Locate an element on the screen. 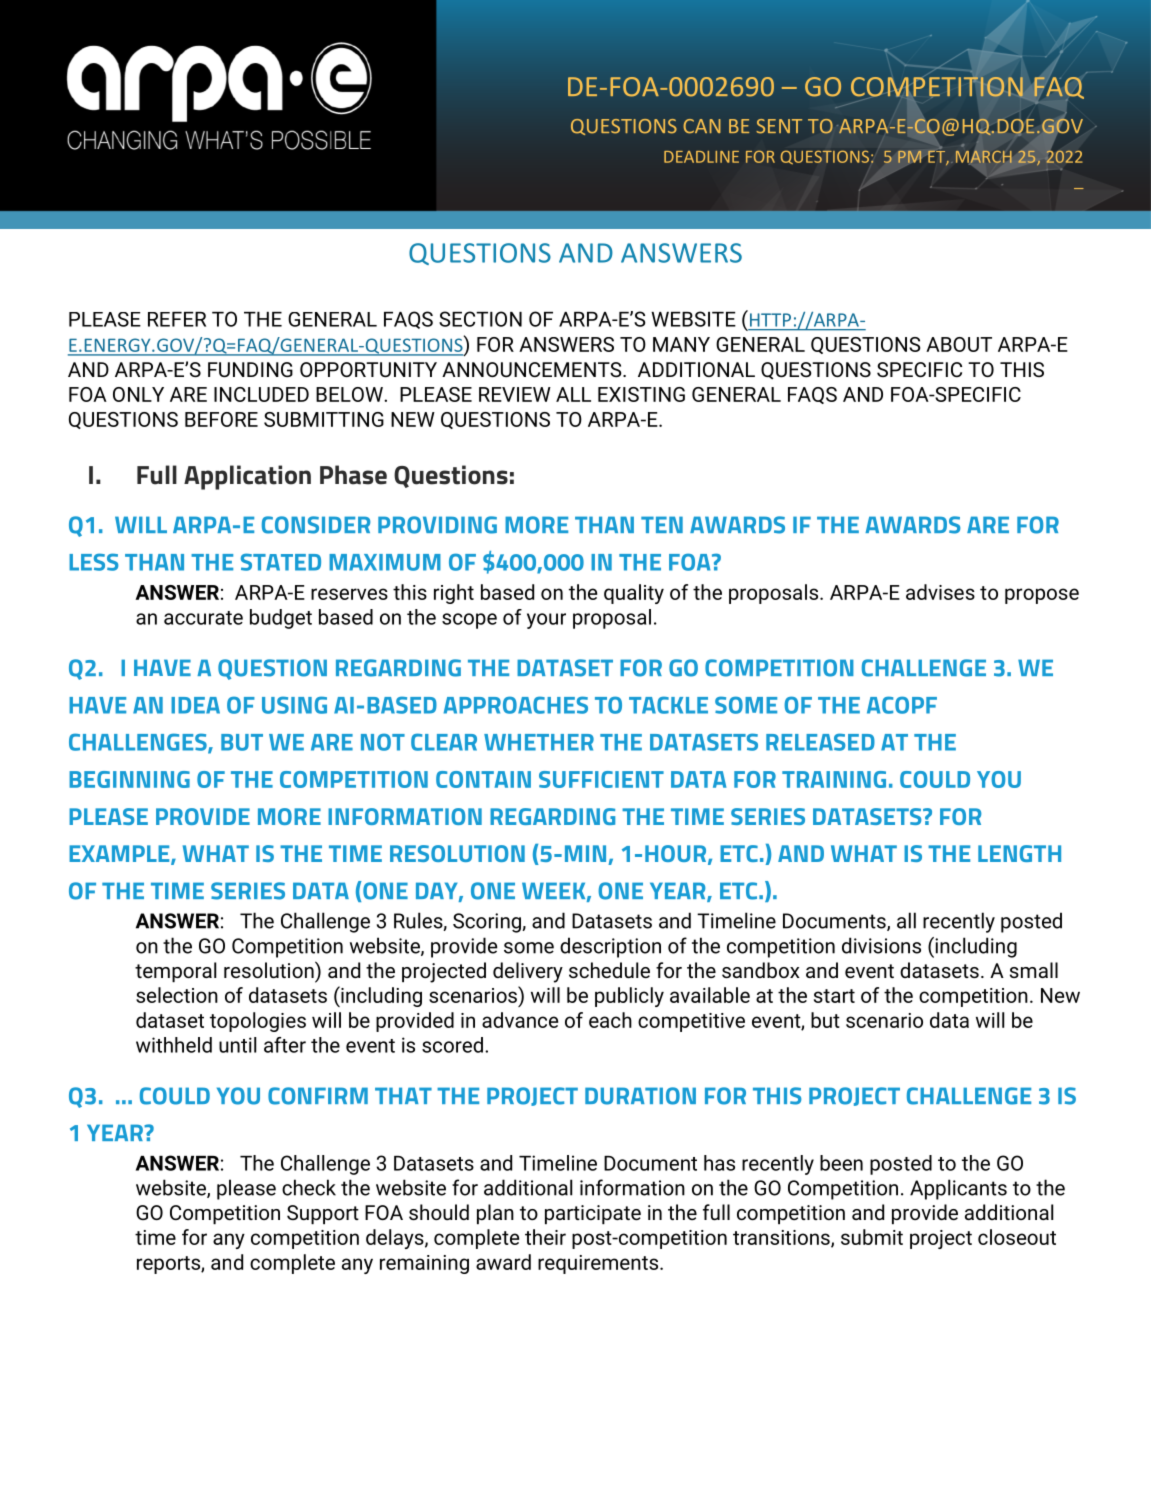 This screenshot has width=1151, height=1489. REVIEW is located at coordinates (515, 394).
